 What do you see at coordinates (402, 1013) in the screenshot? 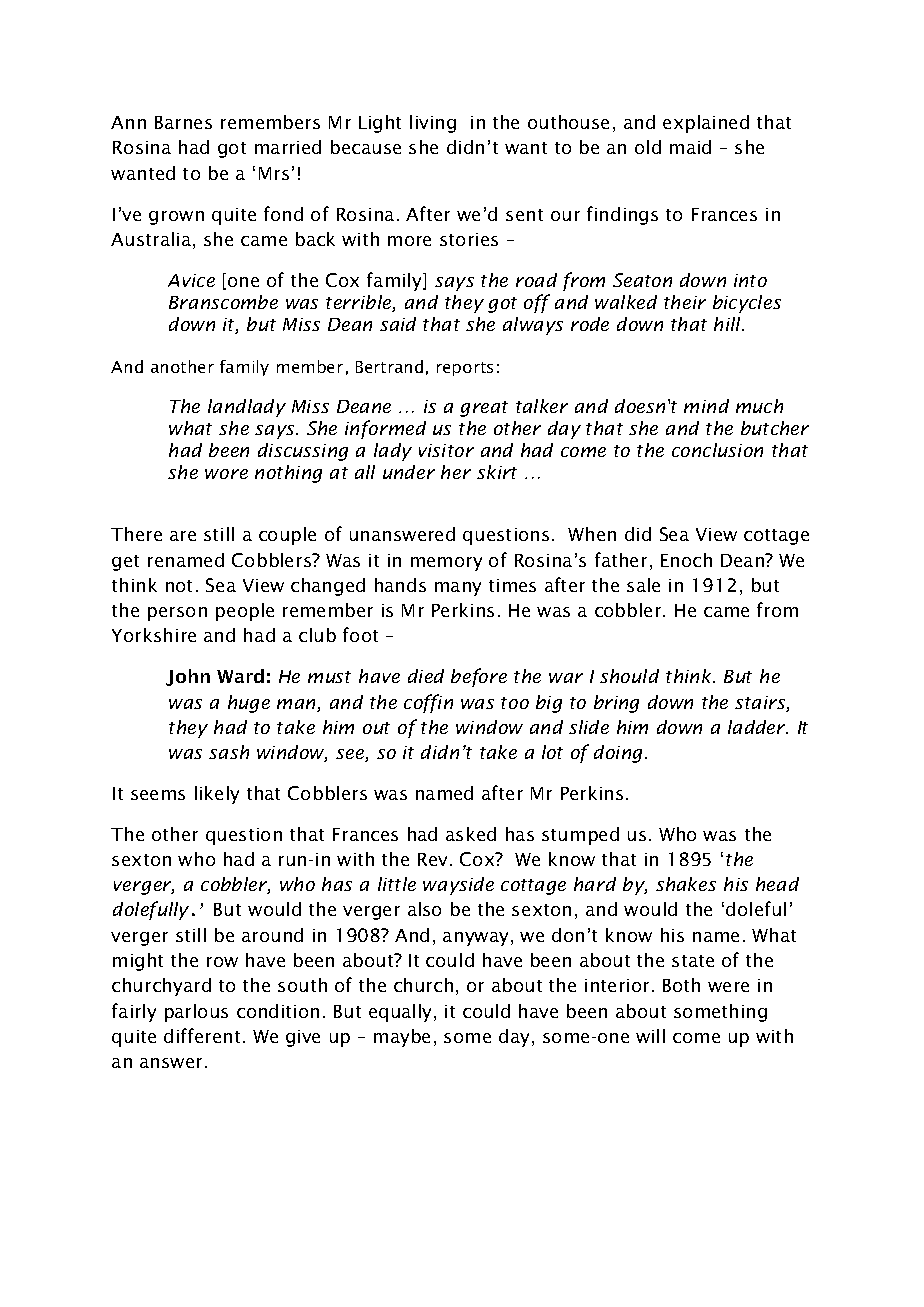
I see `equally` at bounding box center [402, 1013].
